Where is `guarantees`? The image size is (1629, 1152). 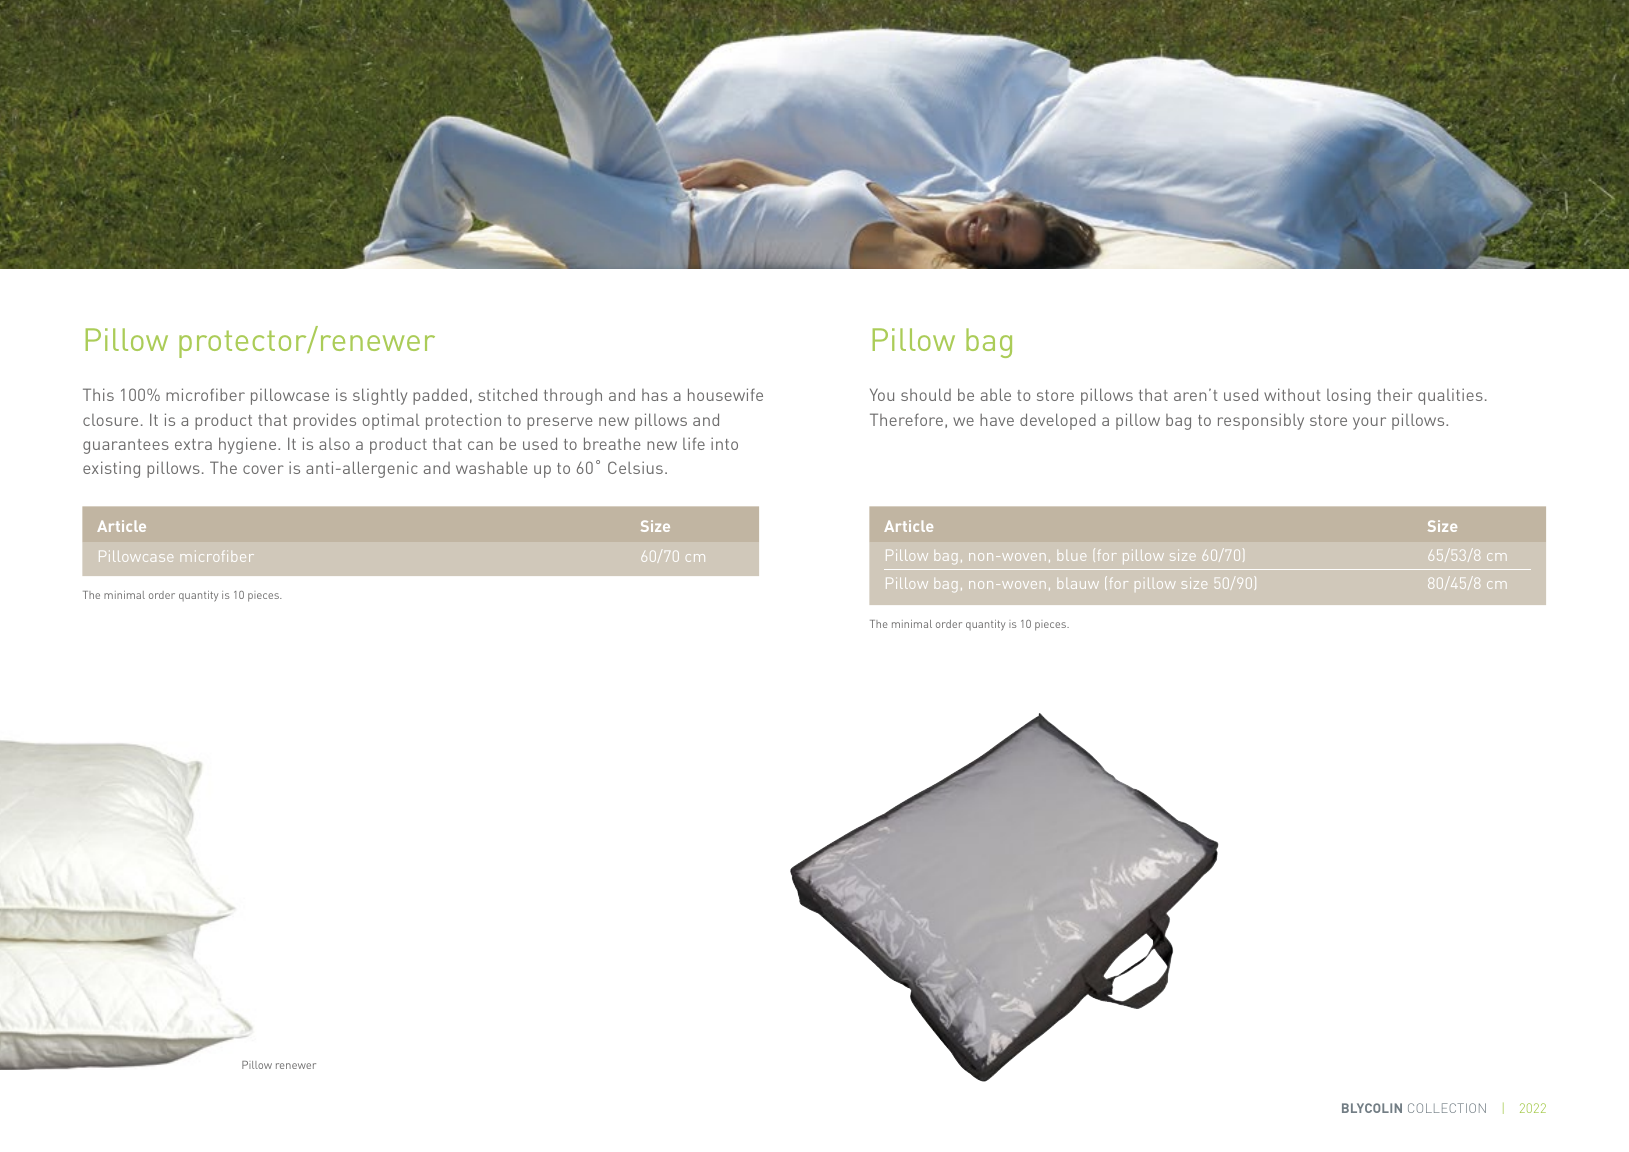
guarantees is located at coordinates (126, 446).
